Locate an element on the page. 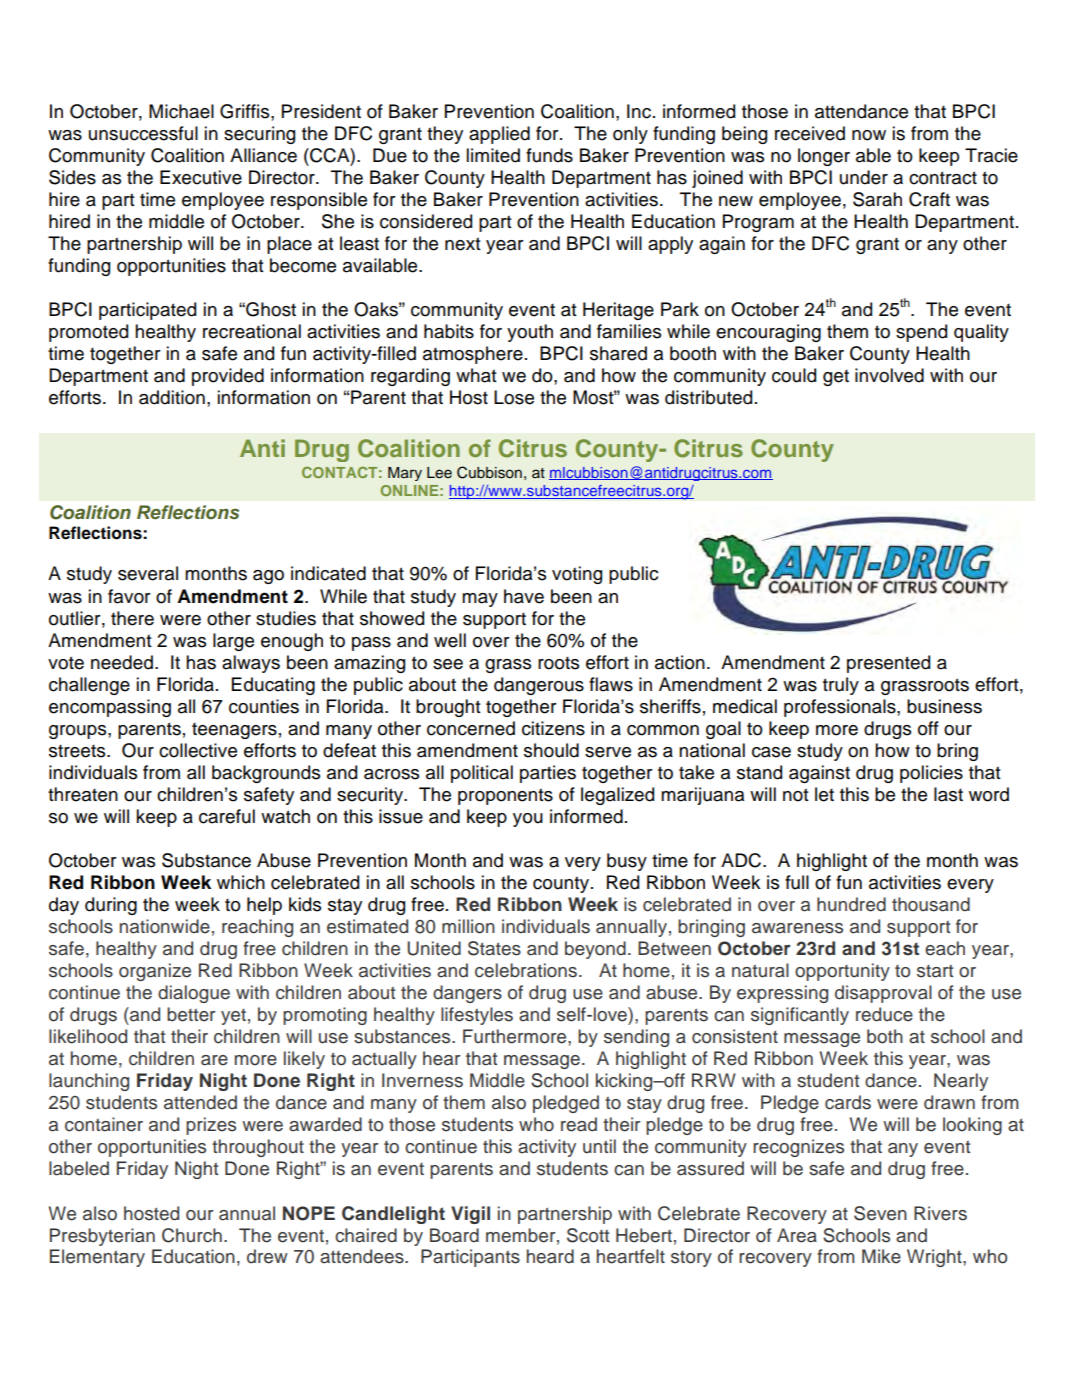  several is located at coordinates (148, 573).
